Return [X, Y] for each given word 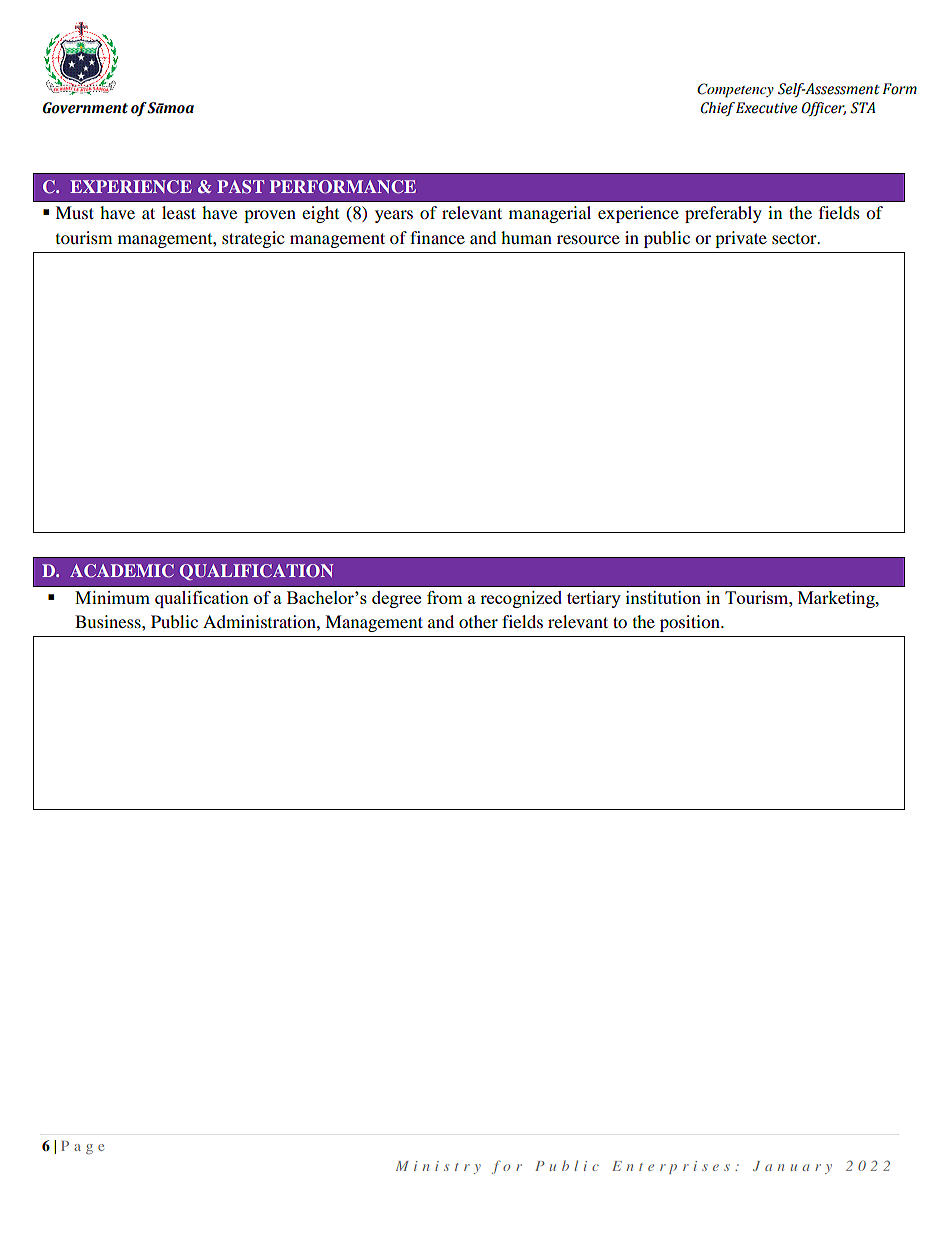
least [179, 212]
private [741, 239]
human [526, 237]
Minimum [112, 597]
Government [85, 108]
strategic [253, 239]
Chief [718, 109]
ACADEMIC [122, 571]
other [478, 621]
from [445, 597]
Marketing [837, 599]
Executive [767, 108]
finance [437, 237]
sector [795, 239]
